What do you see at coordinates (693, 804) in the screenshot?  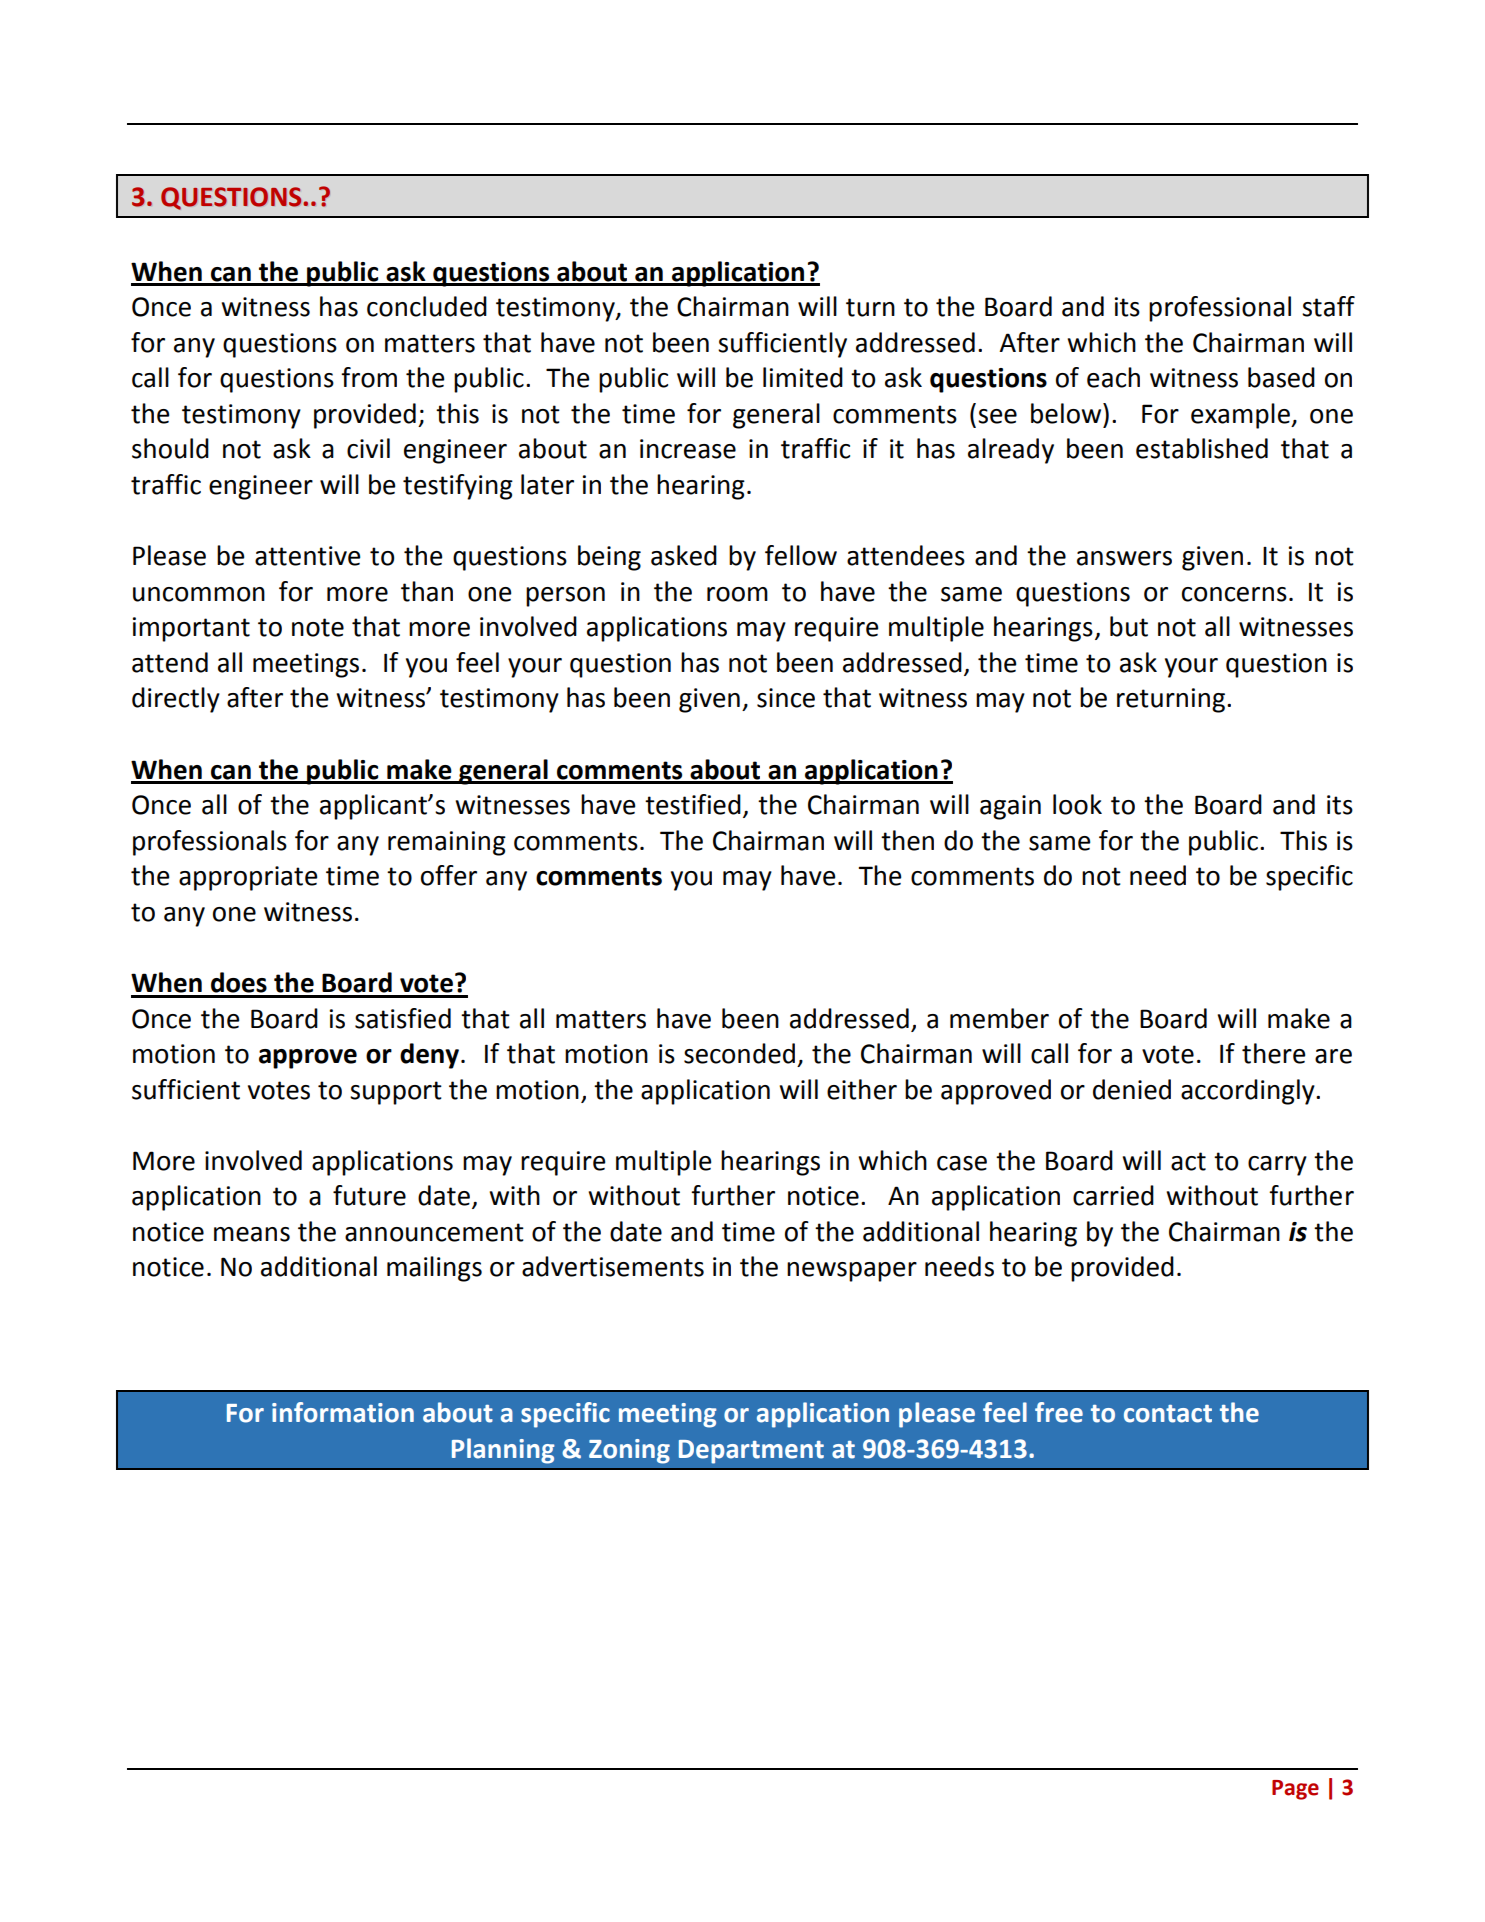 I see `testified` at bounding box center [693, 804].
